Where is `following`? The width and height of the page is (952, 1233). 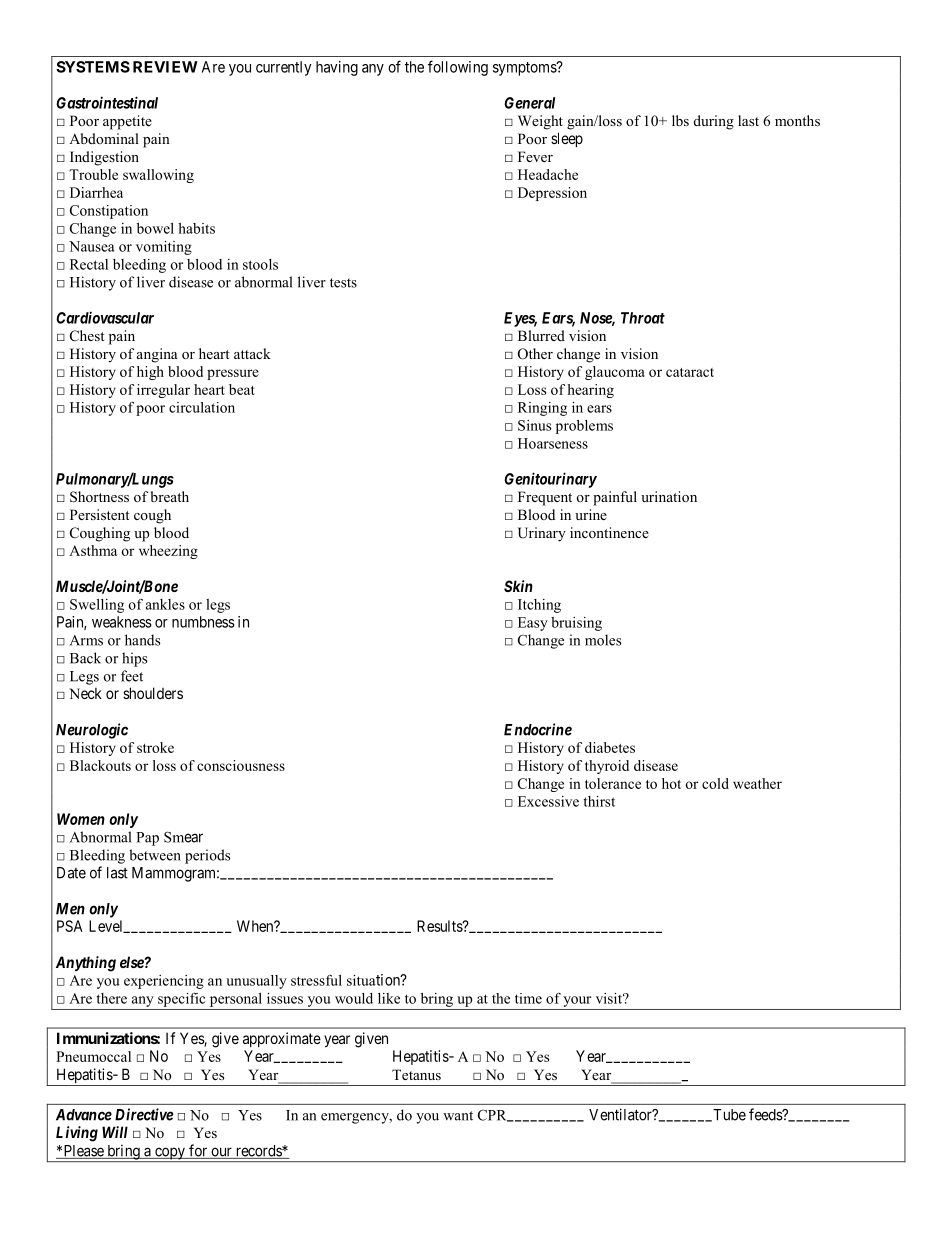 following is located at coordinates (458, 68).
